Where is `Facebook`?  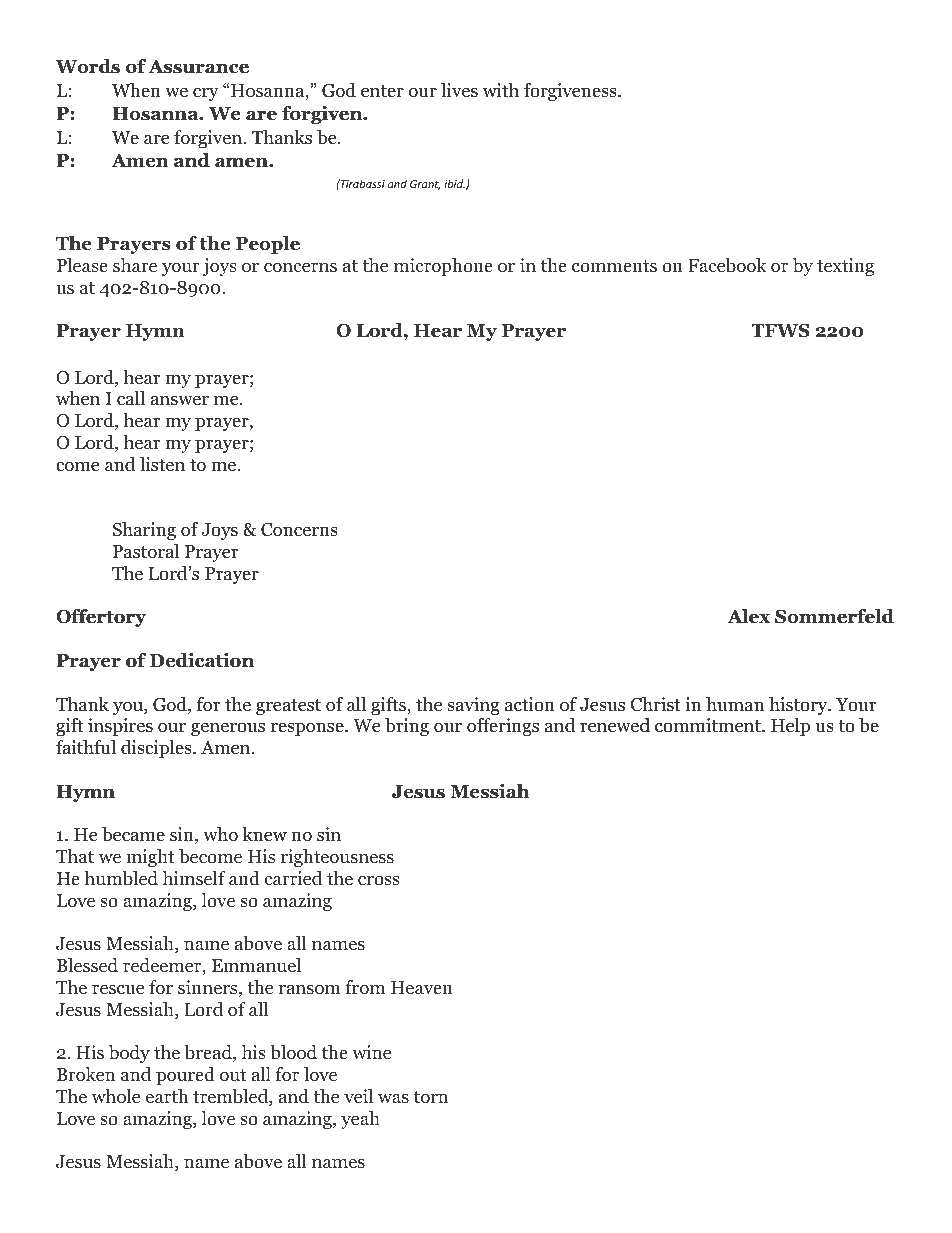 Facebook is located at coordinates (727, 265).
